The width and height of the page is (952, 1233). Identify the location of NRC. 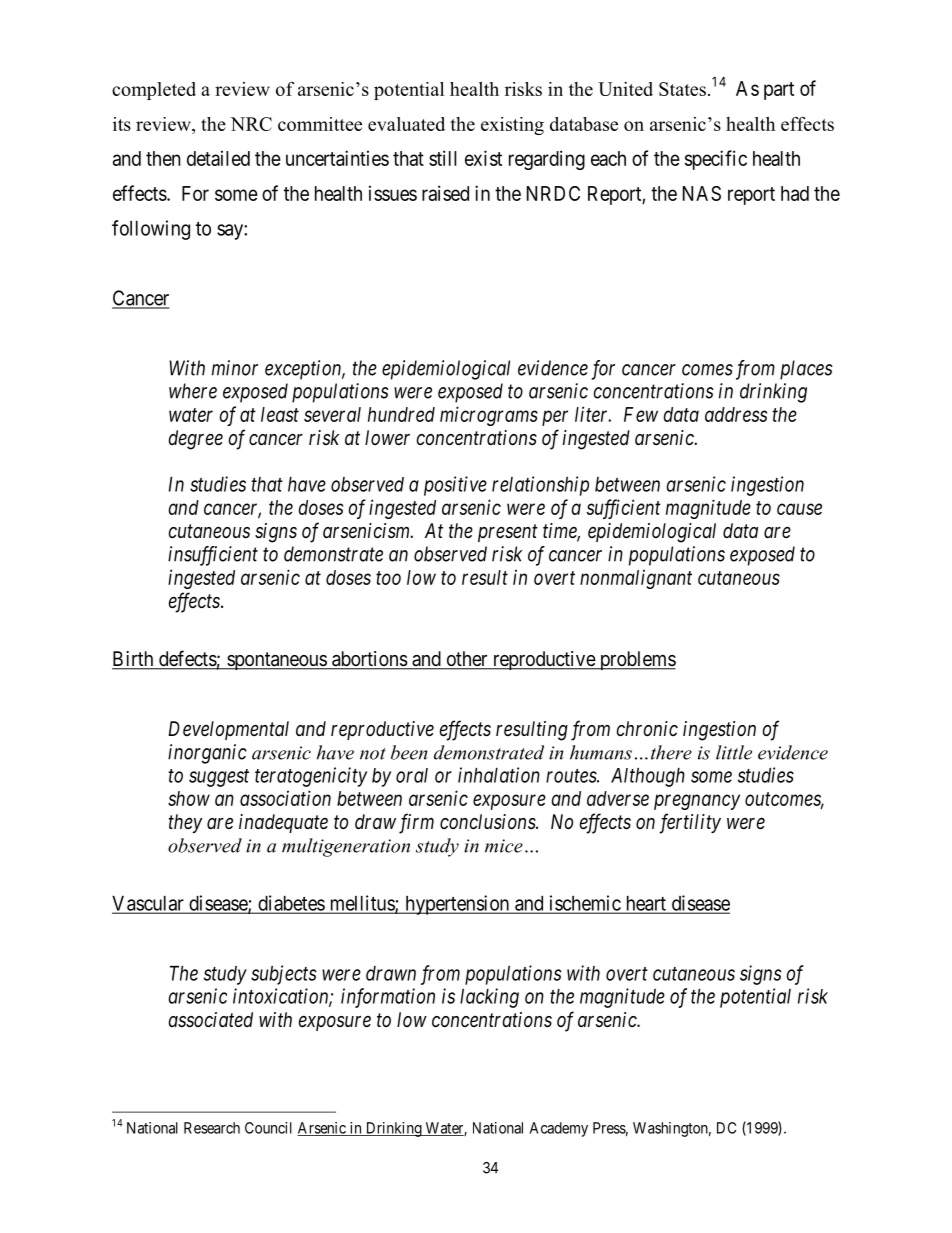
(251, 124).
